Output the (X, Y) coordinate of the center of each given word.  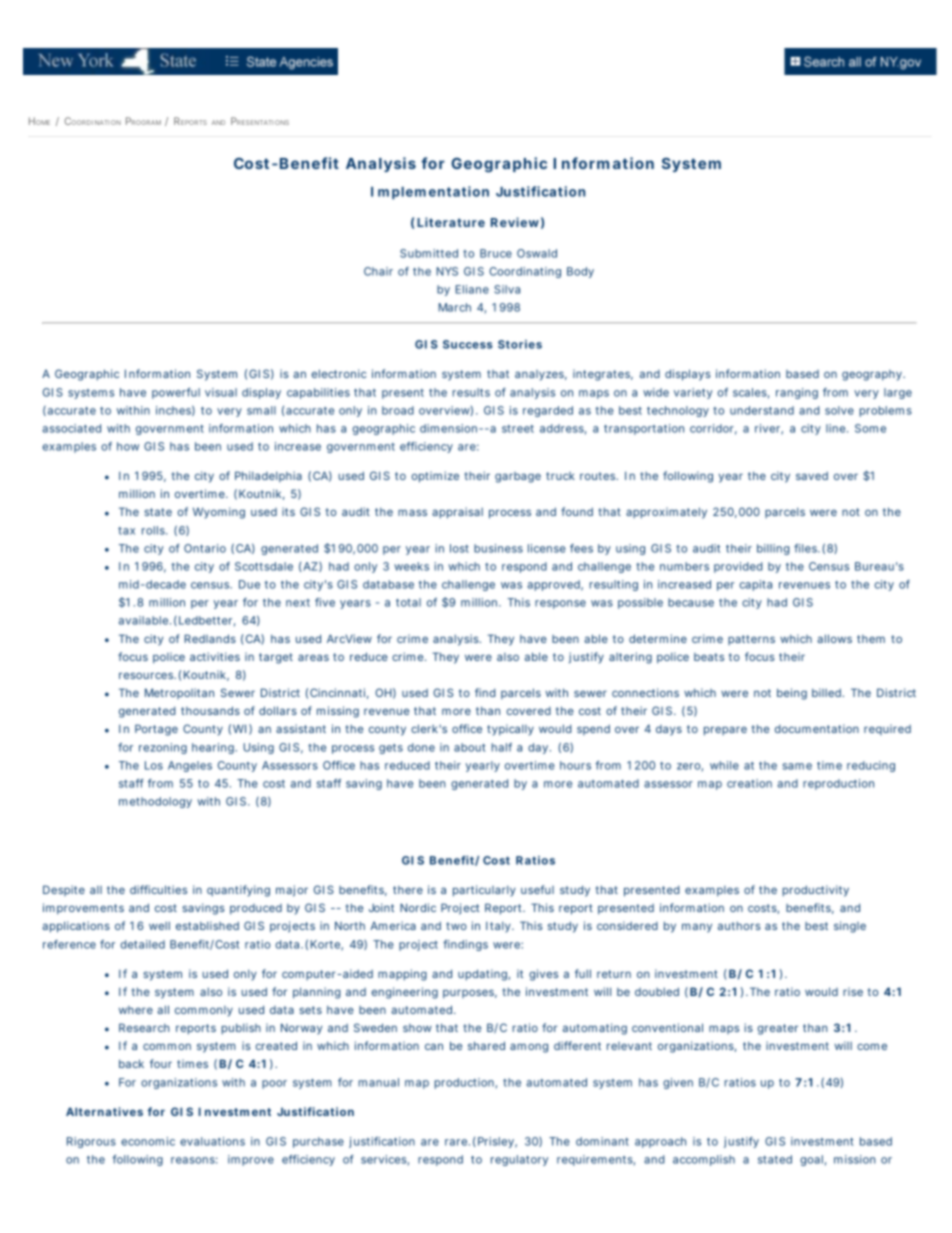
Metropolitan (179, 693)
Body (580, 272)
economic (148, 1141)
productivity (815, 891)
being (792, 694)
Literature (451, 222)
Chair (378, 271)
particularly (484, 891)
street (518, 429)
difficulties (158, 889)
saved (812, 476)
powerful (176, 393)
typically (510, 730)
